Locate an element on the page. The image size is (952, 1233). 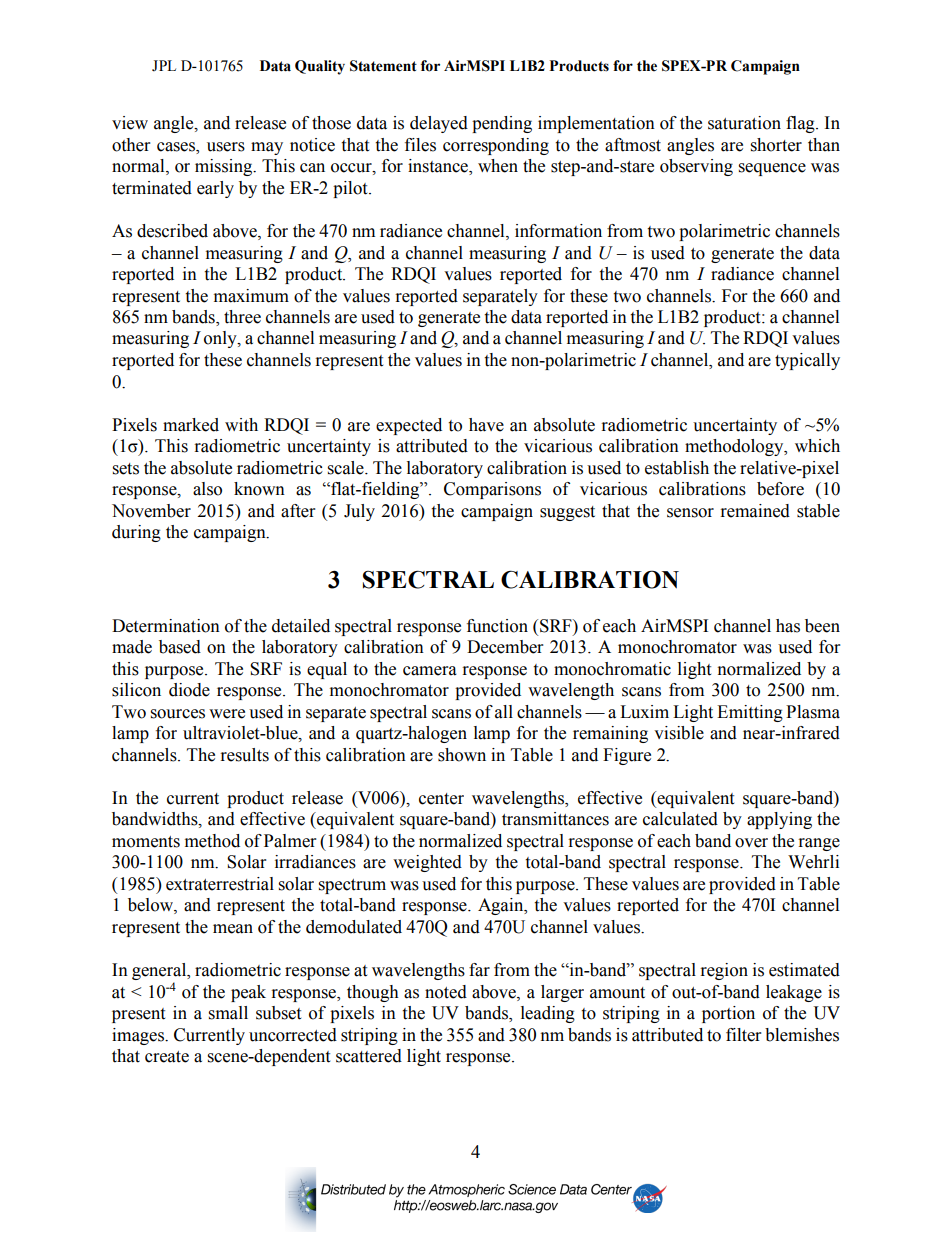
during is located at coordinates (136, 533).
